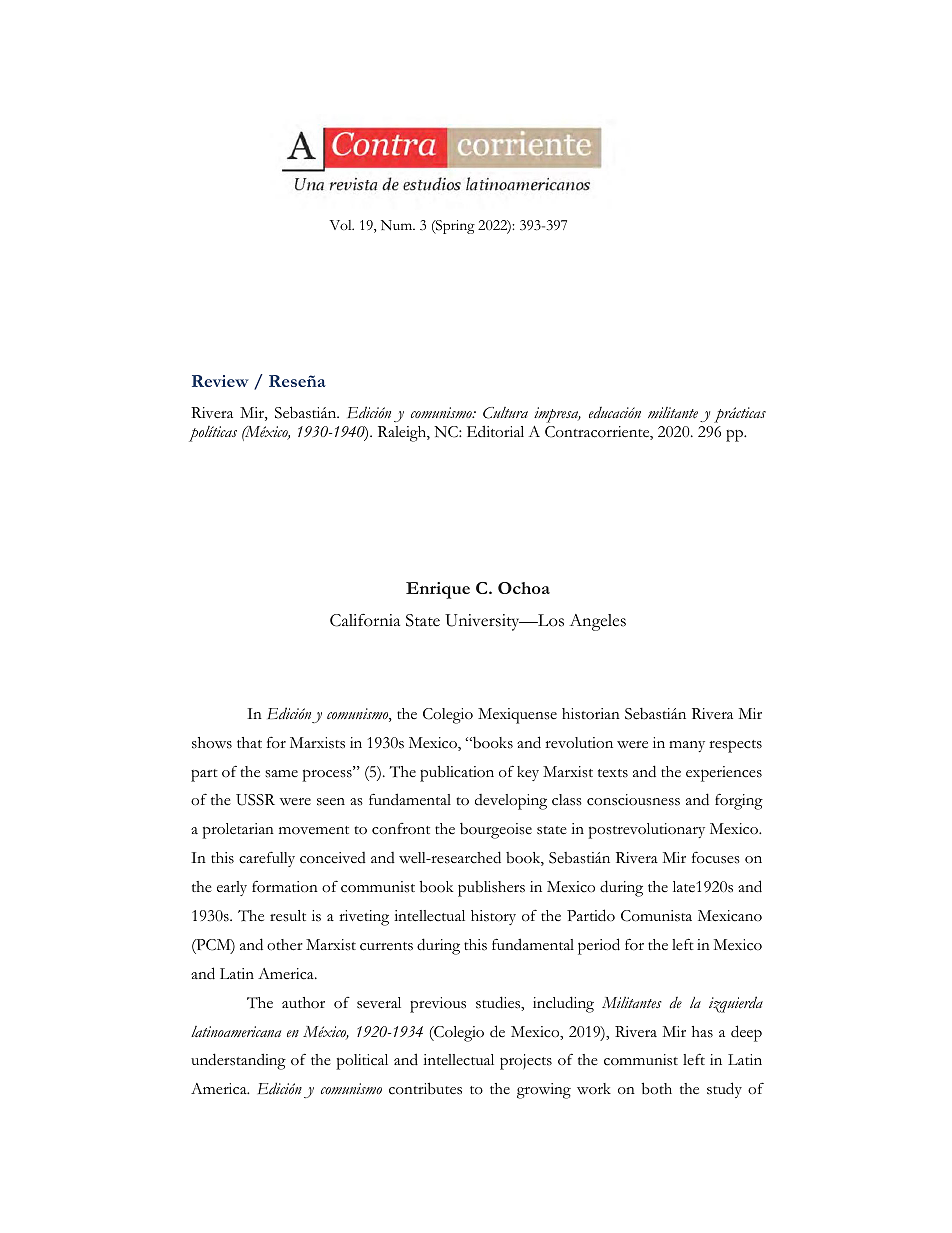 The height and width of the image is (1233, 952). I want to click on understanding, so click(238, 1061).
